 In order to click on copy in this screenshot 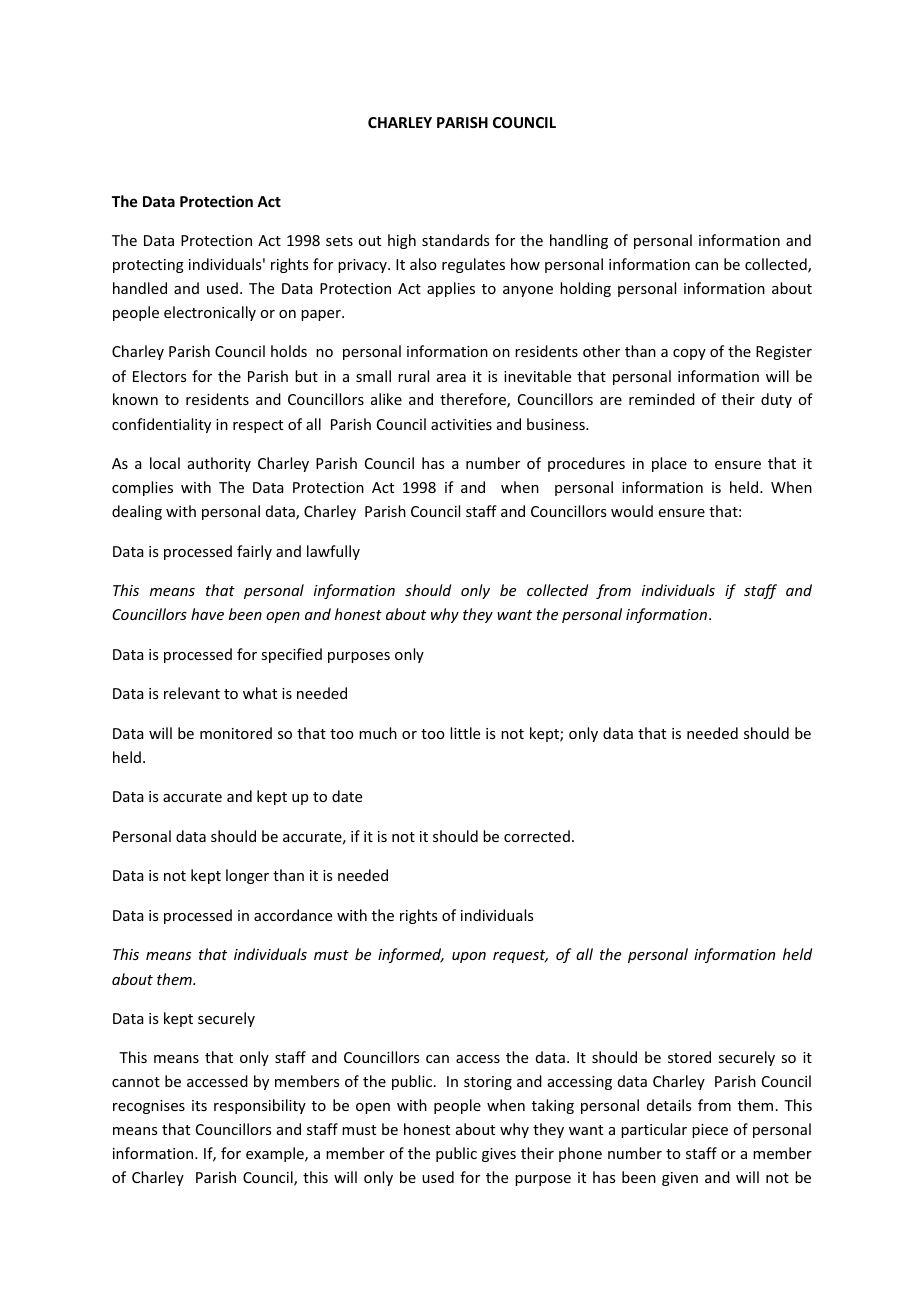, I will do `click(689, 354)`.
